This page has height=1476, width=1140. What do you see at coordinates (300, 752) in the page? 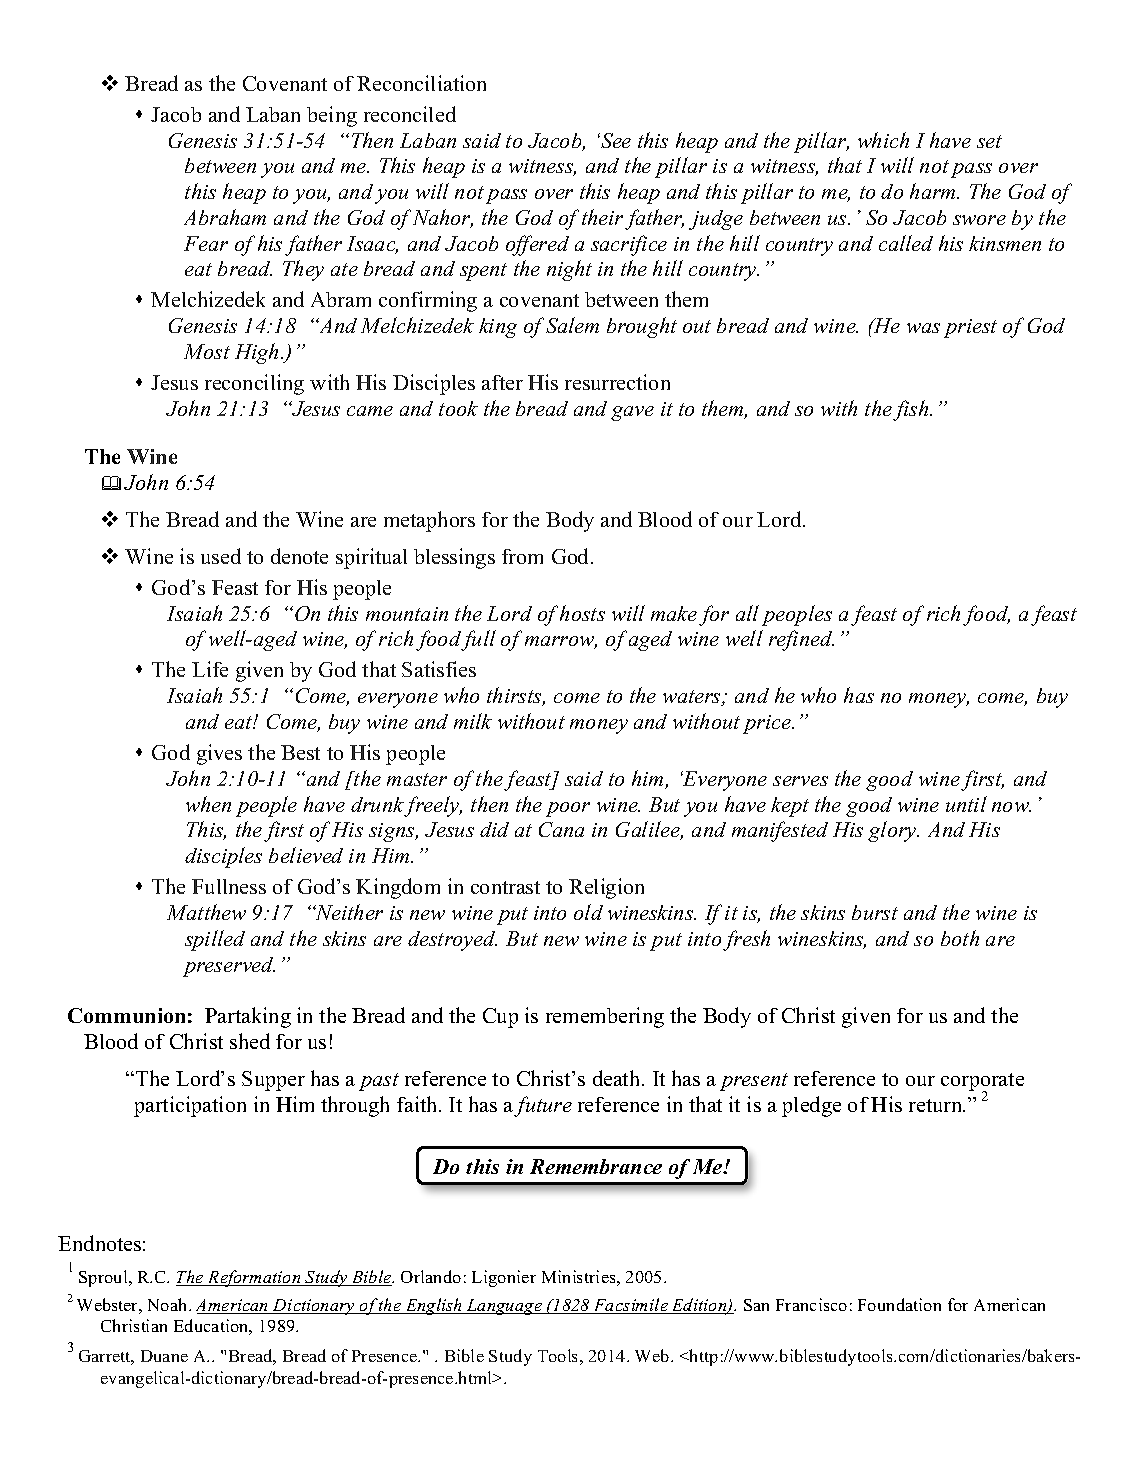
I see `Best` at bounding box center [300, 752].
